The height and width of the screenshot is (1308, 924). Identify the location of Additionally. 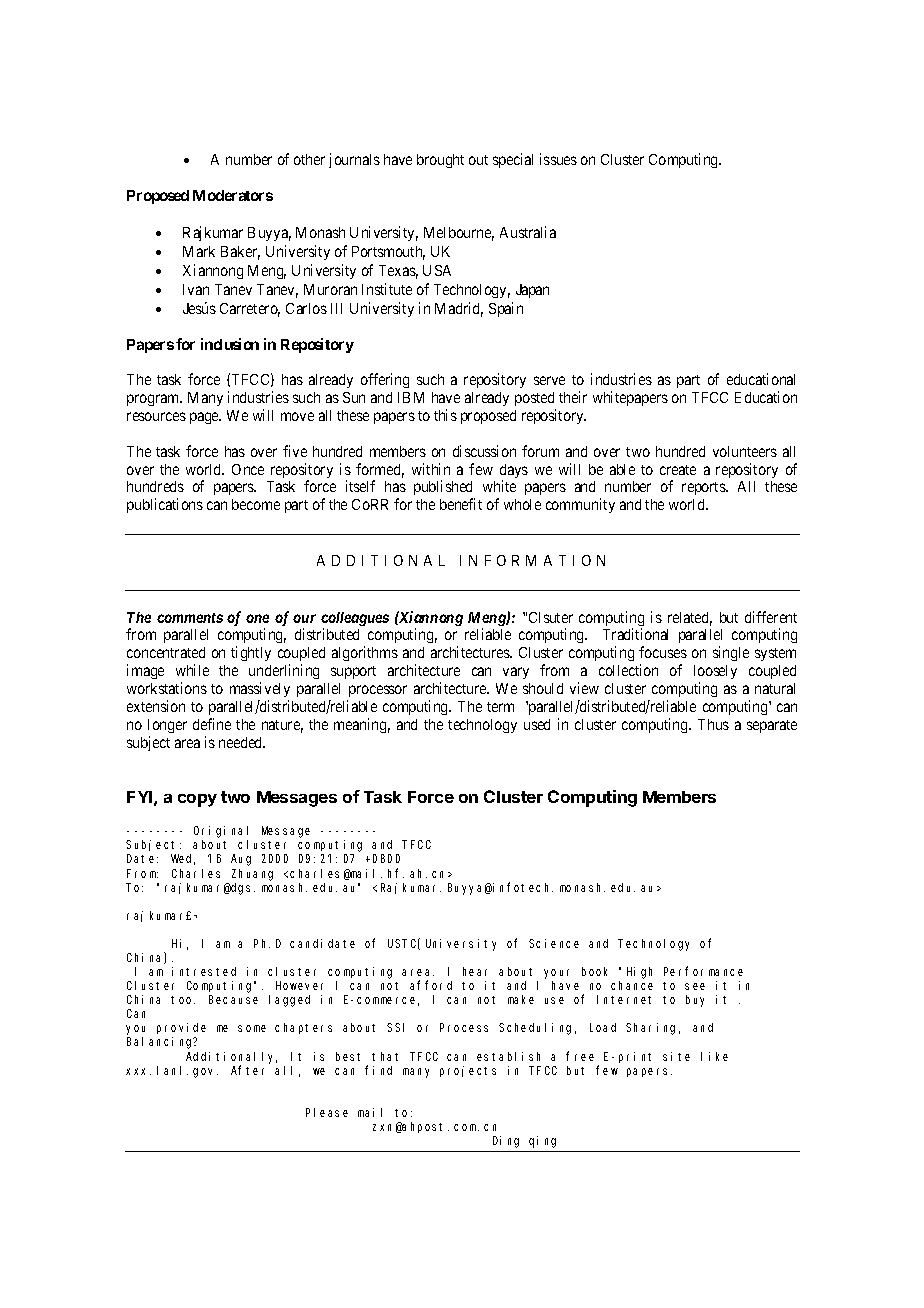
(231, 1059).
